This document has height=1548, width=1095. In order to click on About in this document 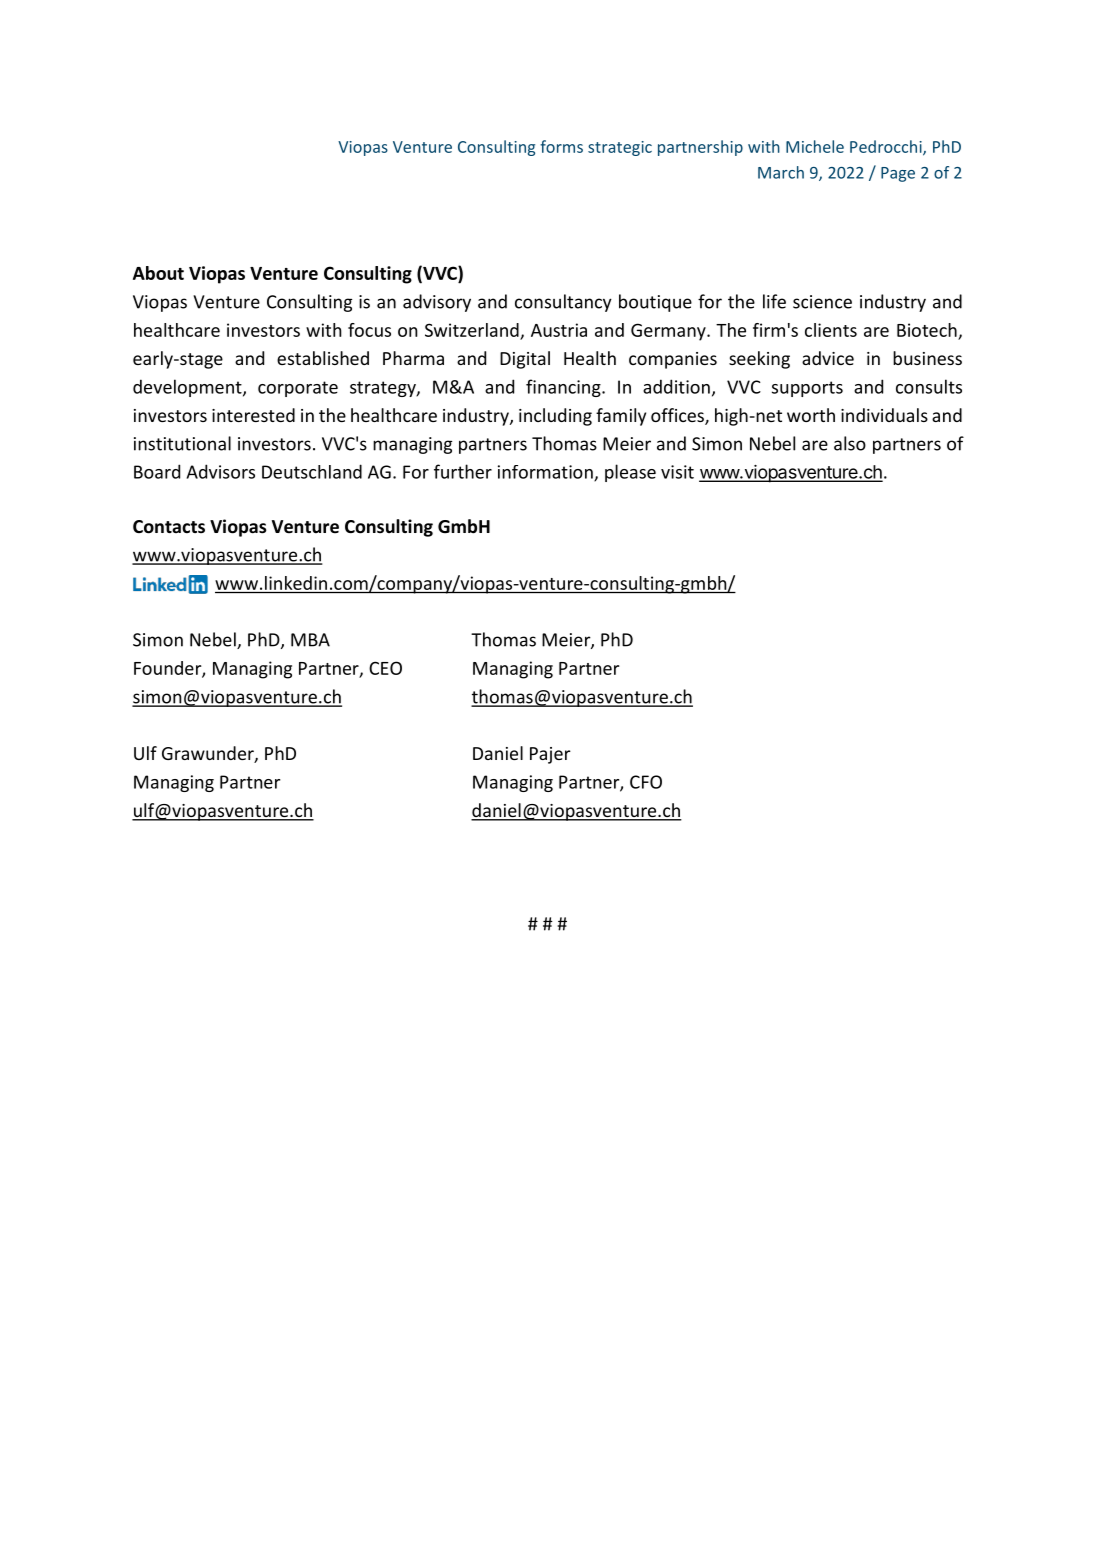, I will do `click(158, 273)`.
